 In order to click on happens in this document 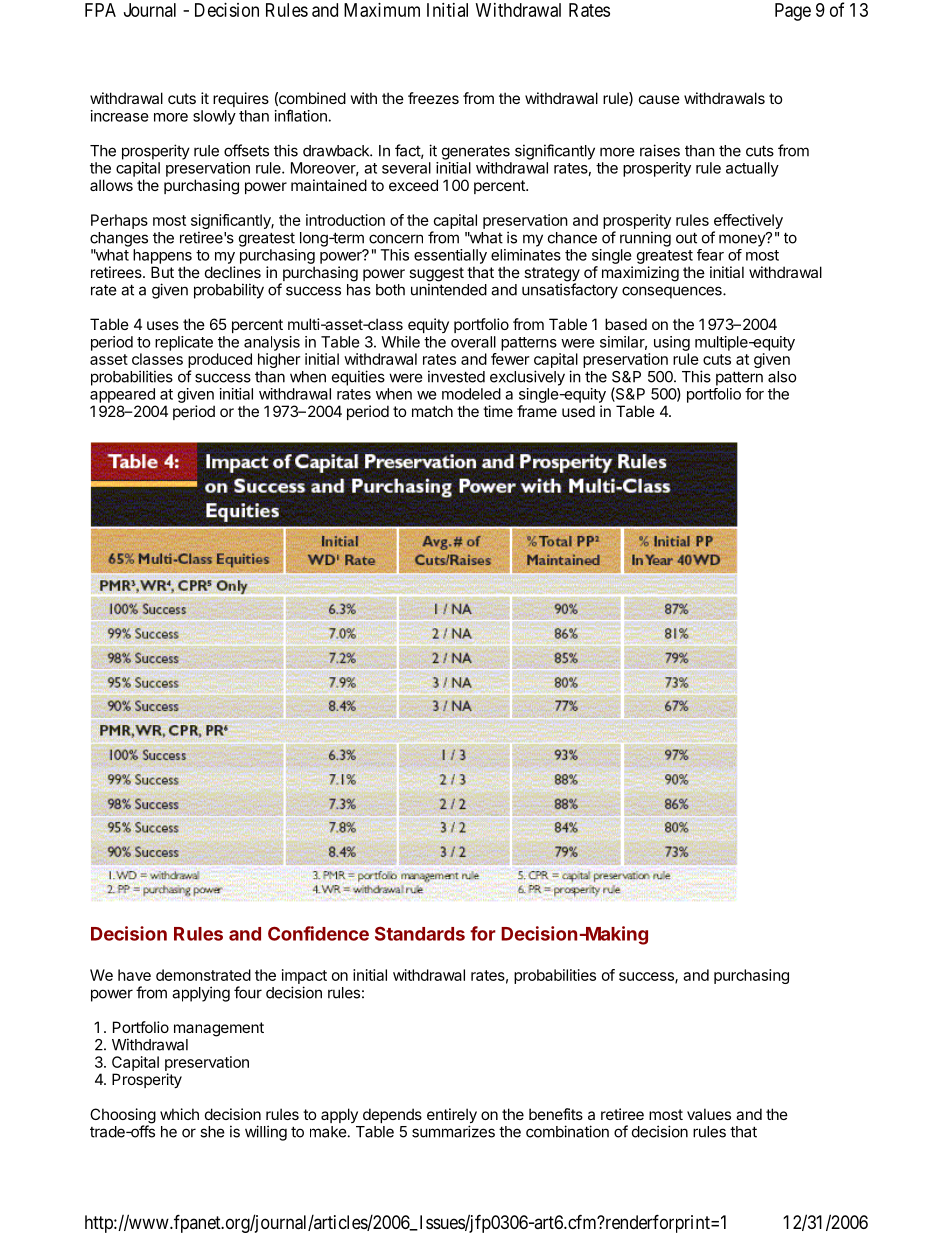, I will do `click(162, 256)`.
